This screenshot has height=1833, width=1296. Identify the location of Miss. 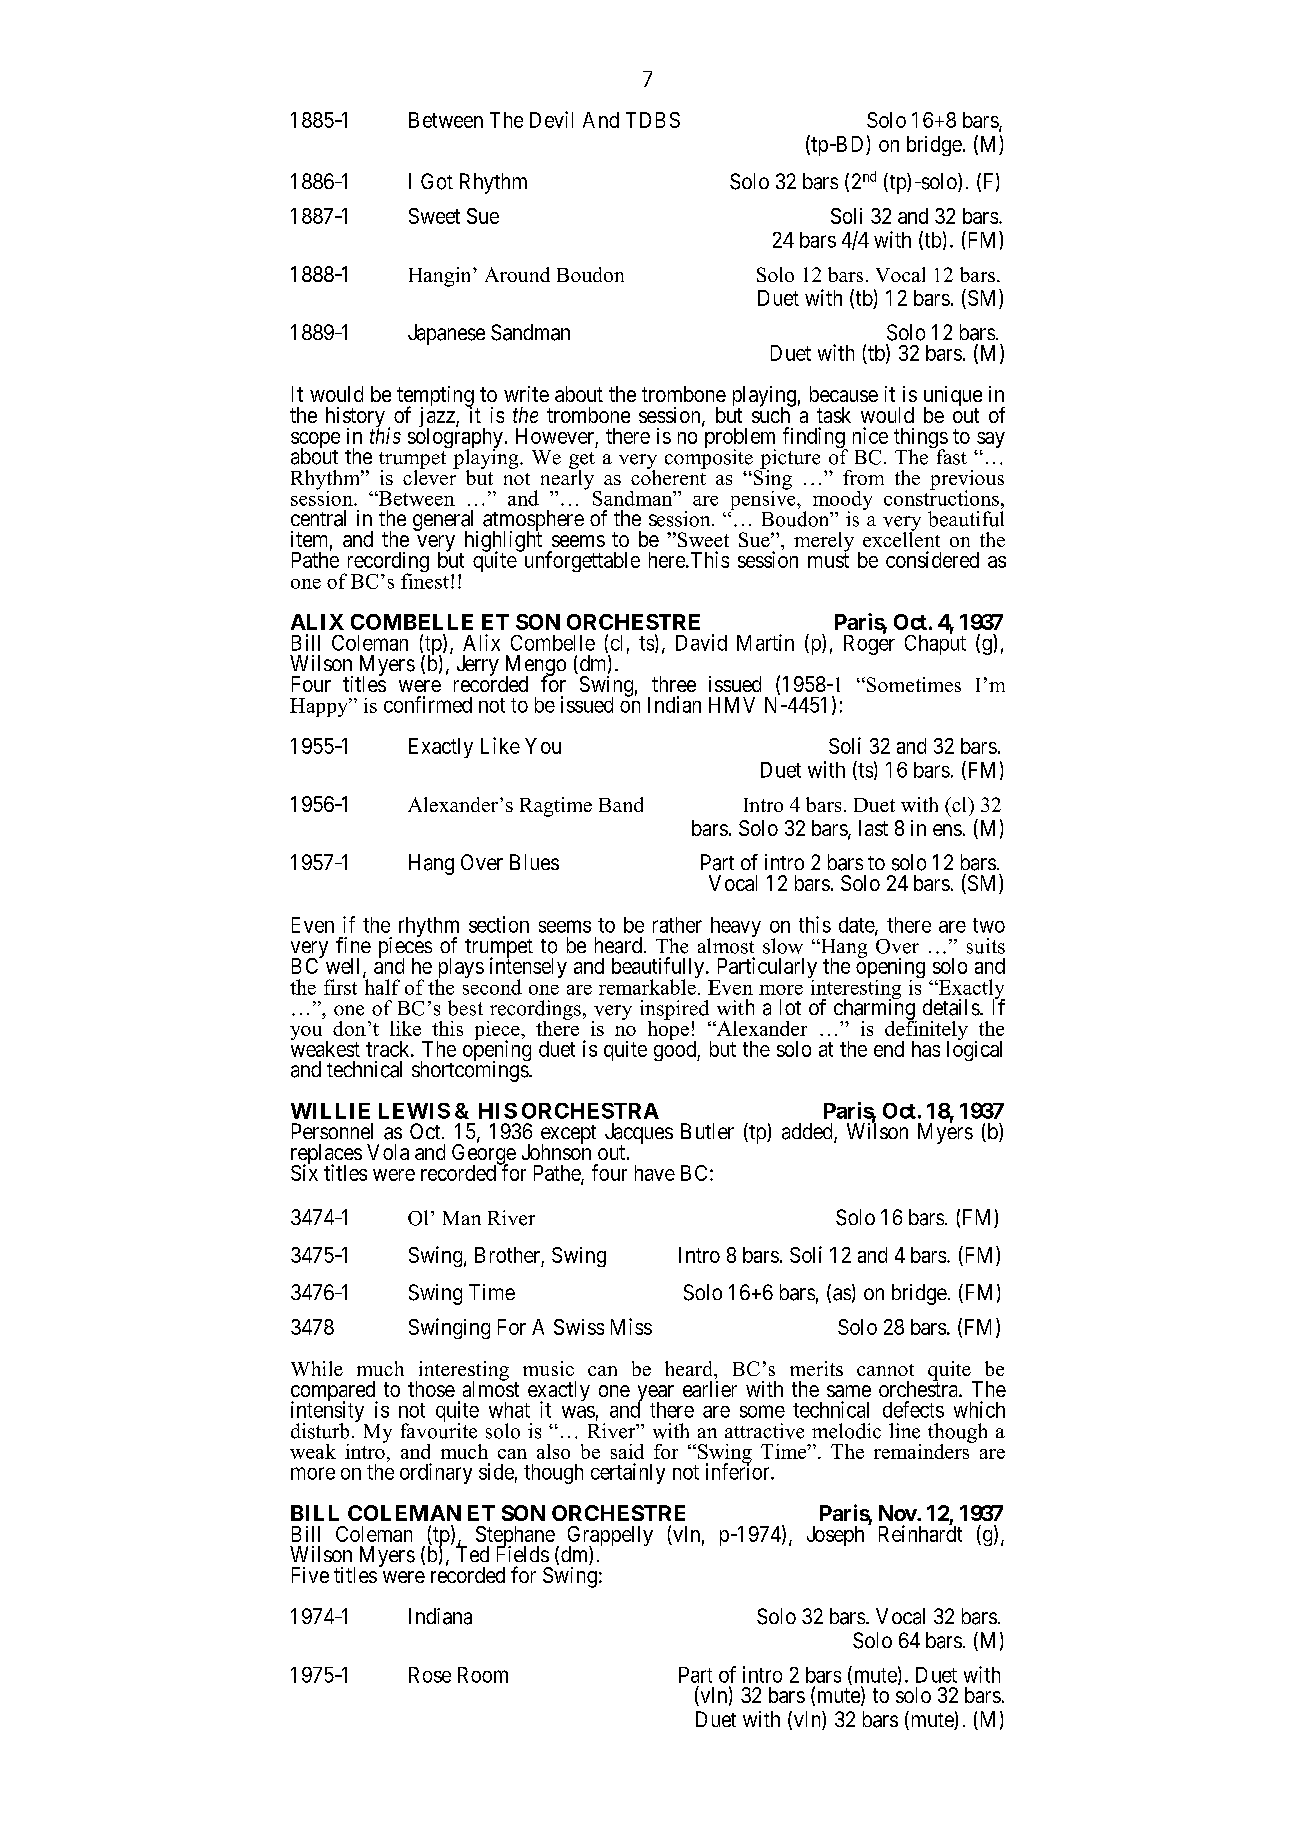
(631, 1326).
